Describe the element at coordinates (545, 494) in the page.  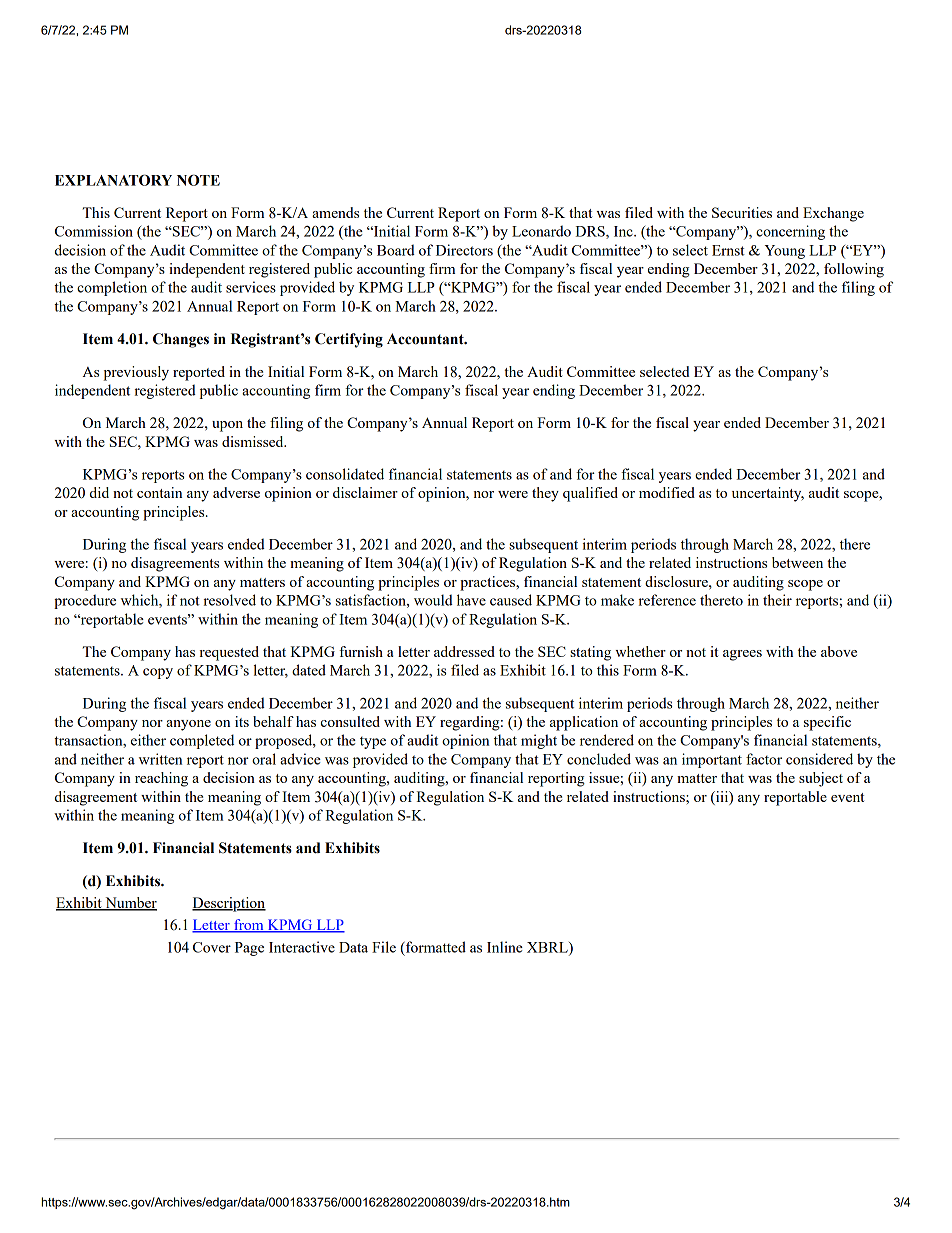
I see `they` at that location.
